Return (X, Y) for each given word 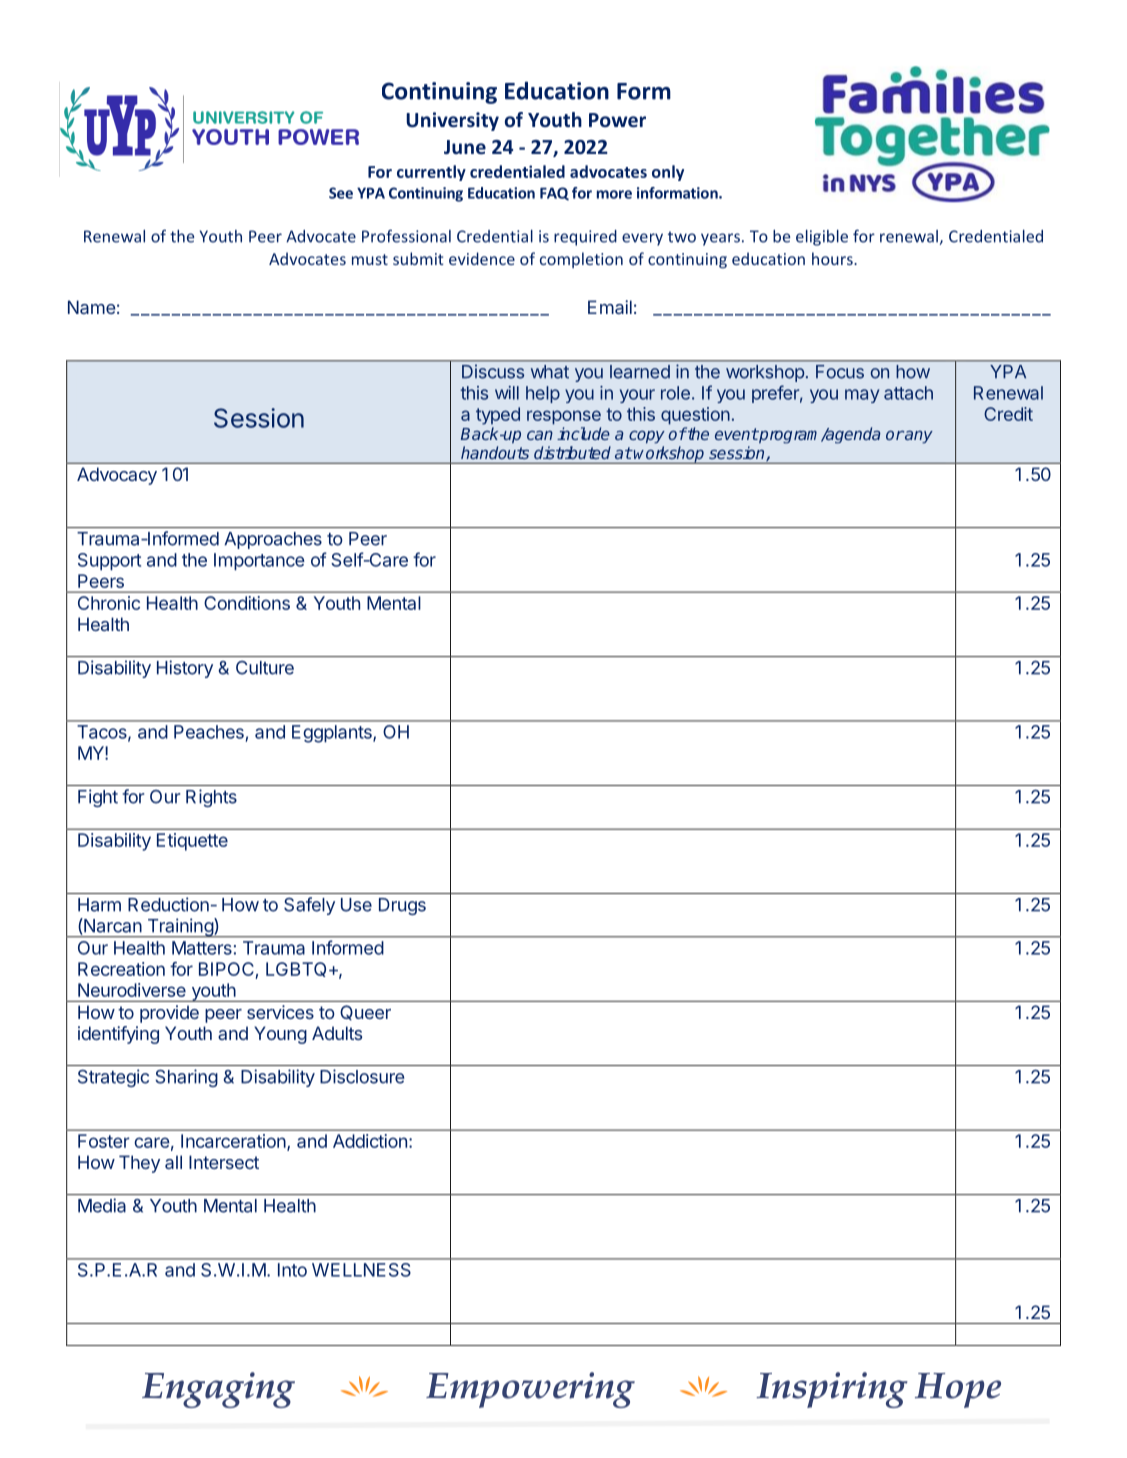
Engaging (218, 1390)
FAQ (554, 194)
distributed (572, 452)
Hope (958, 1390)
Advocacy (117, 476)
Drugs (402, 906)
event (736, 434)
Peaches (209, 732)
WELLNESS (361, 1270)
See (341, 193)
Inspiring (832, 1390)
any (918, 437)
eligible (822, 238)
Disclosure (362, 1076)
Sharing (186, 1078)
